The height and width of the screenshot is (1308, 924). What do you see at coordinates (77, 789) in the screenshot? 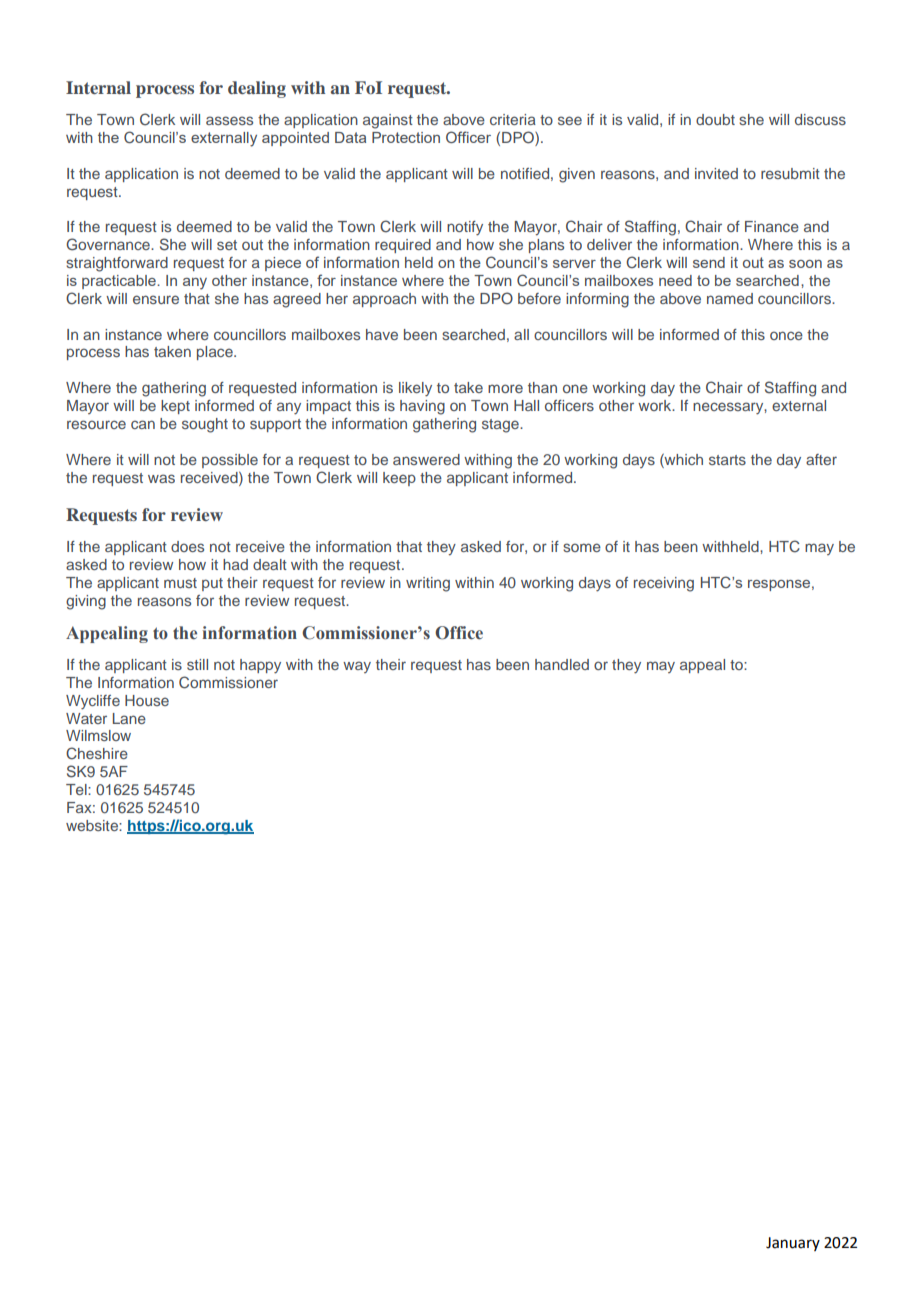
I see `Tel` at bounding box center [77, 789].
